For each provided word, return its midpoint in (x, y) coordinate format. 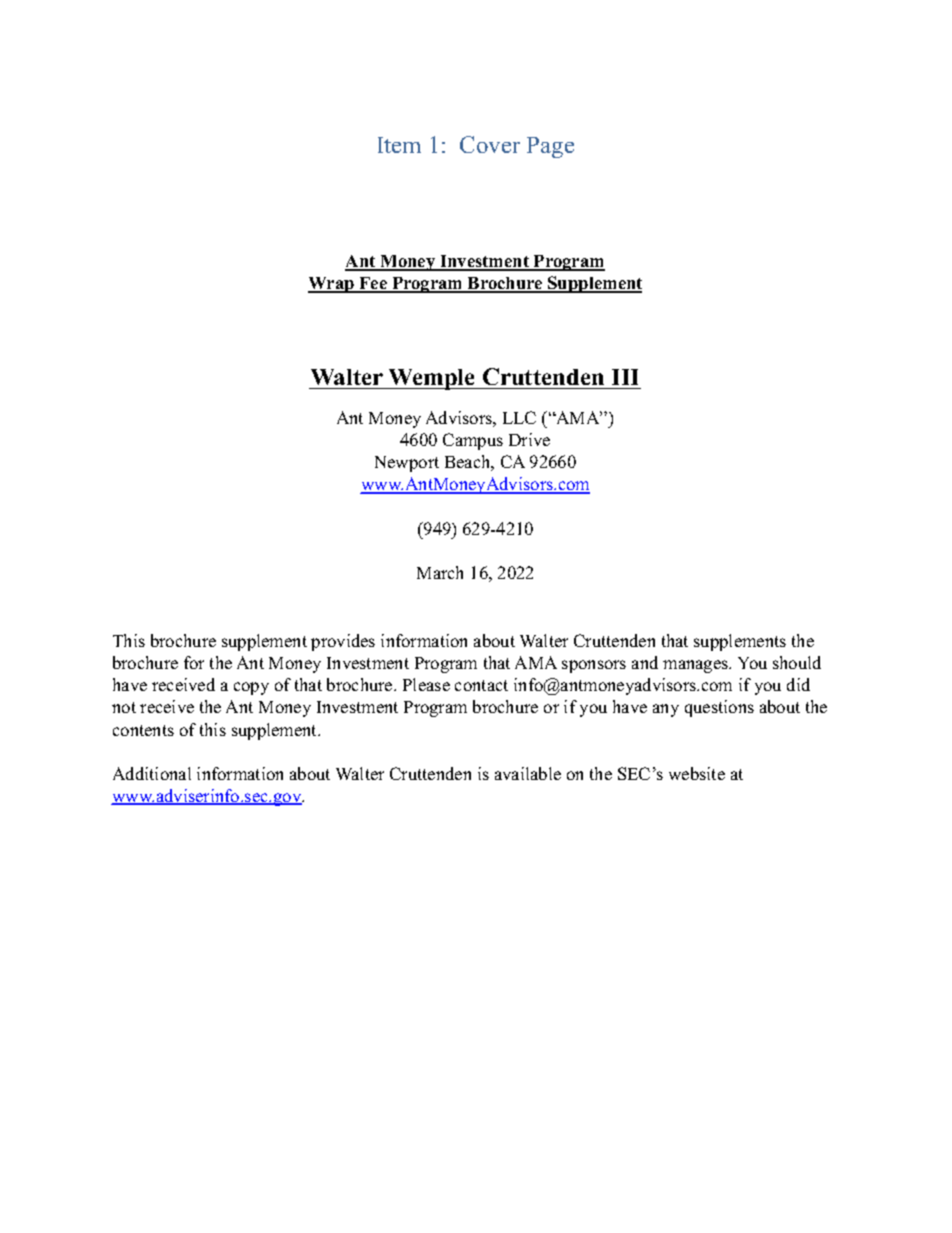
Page (550, 147)
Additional (152, 773)
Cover (490, 144)
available (528, 773)
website (697, 773)
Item (399, 145)
